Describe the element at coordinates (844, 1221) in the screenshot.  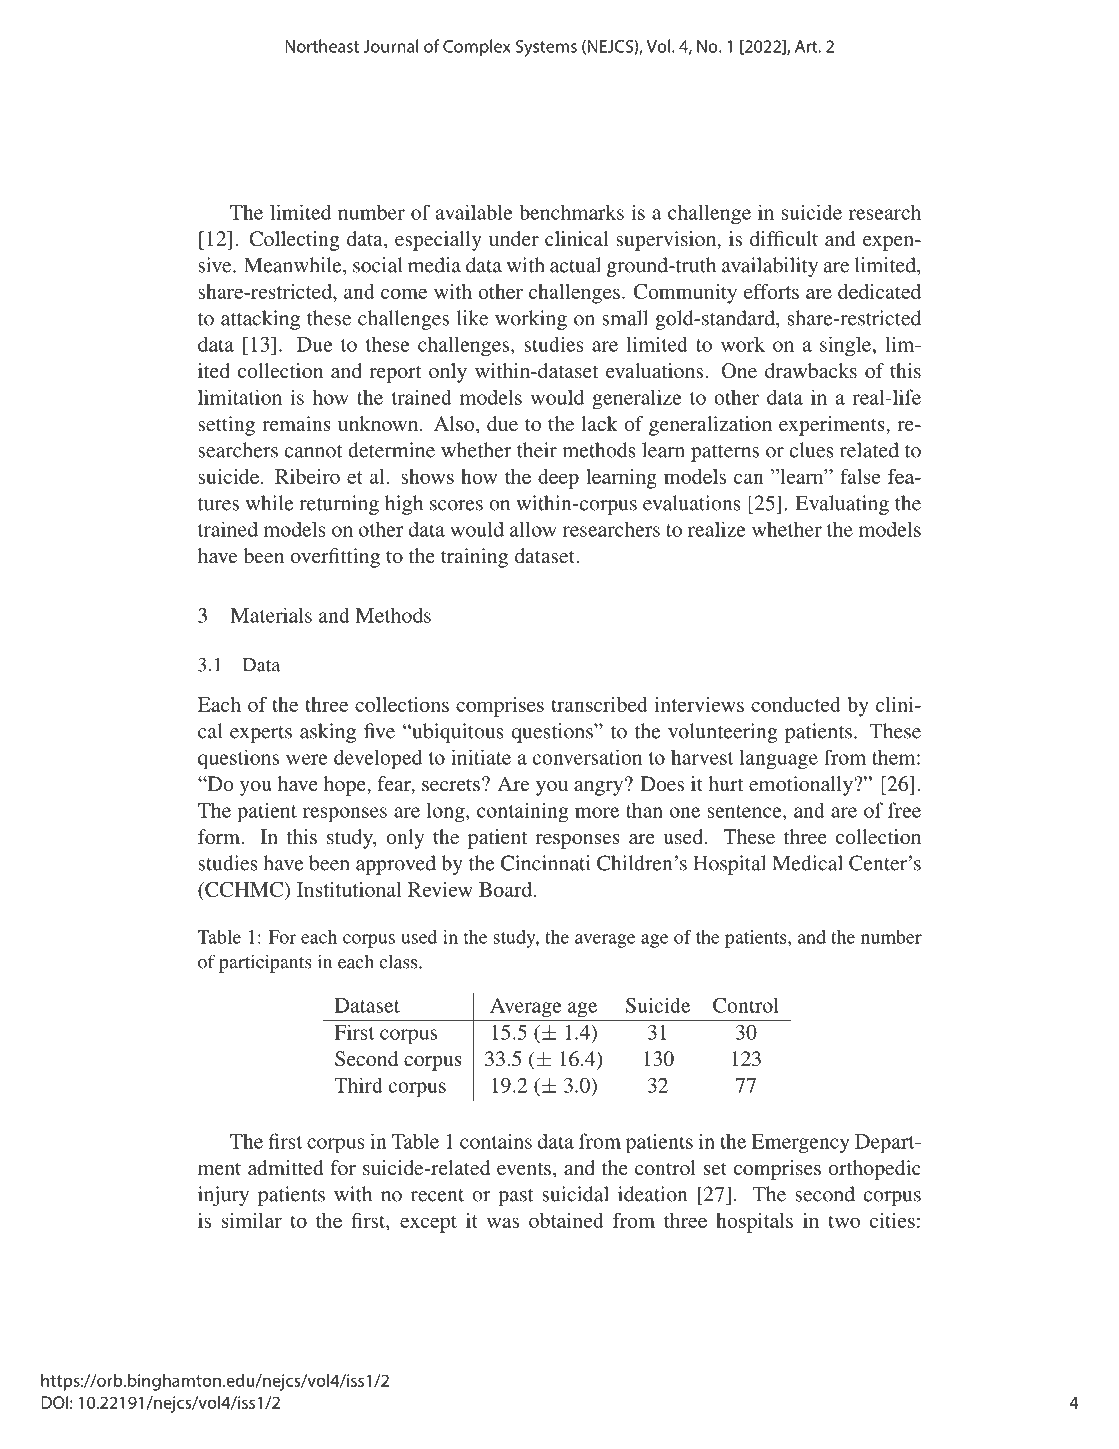
I see `two` at that location.
